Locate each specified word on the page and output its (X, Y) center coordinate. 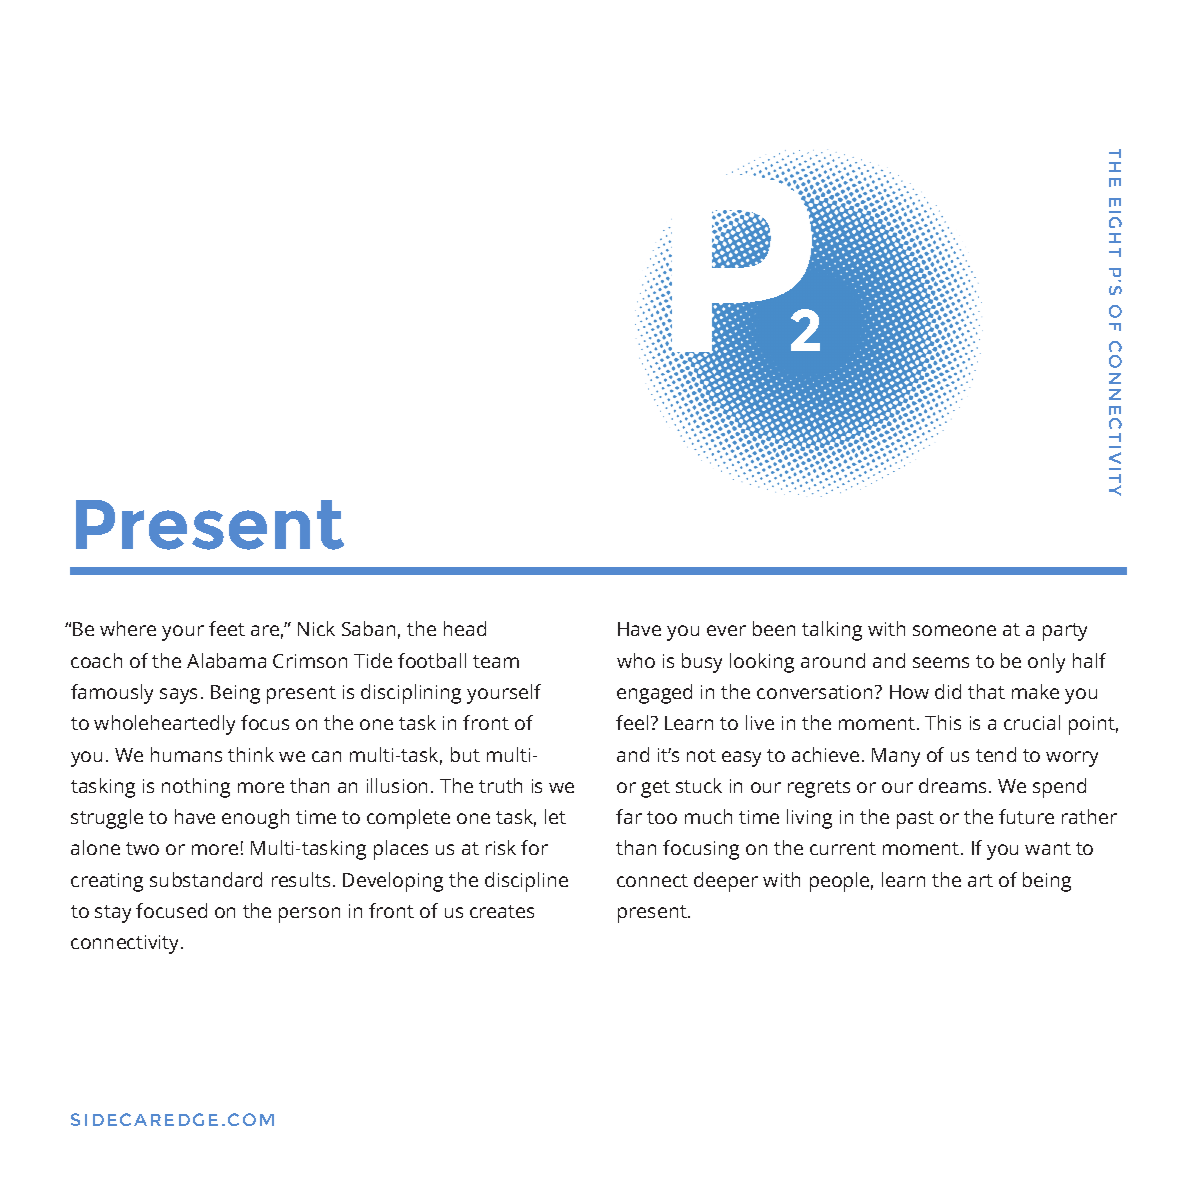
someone (954, 630)
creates (502, 911)
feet (227, 628)
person (309, 915)
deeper (726, 882)
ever (726, 630)
